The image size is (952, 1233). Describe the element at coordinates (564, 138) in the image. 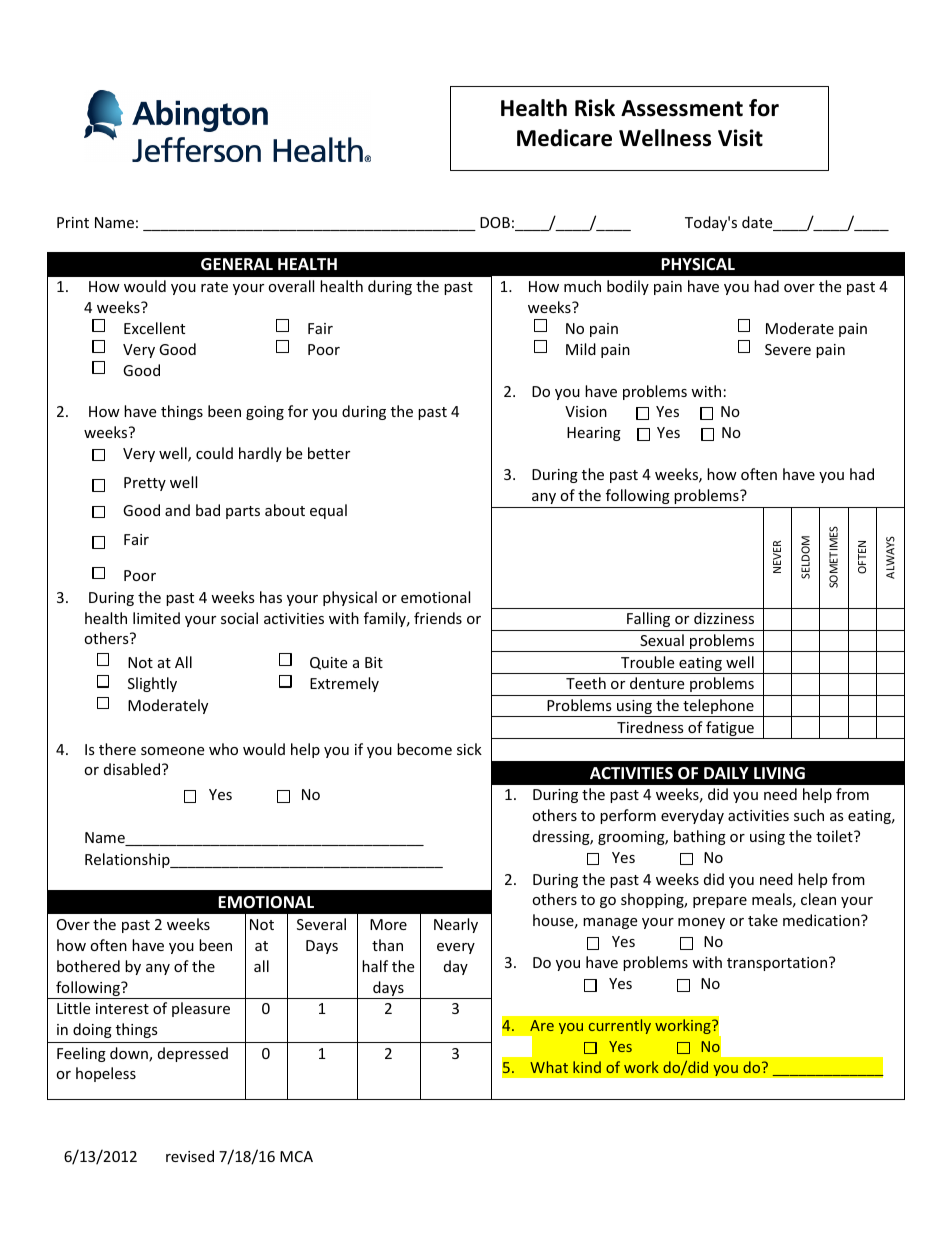

I see `Medicare` at that location.
